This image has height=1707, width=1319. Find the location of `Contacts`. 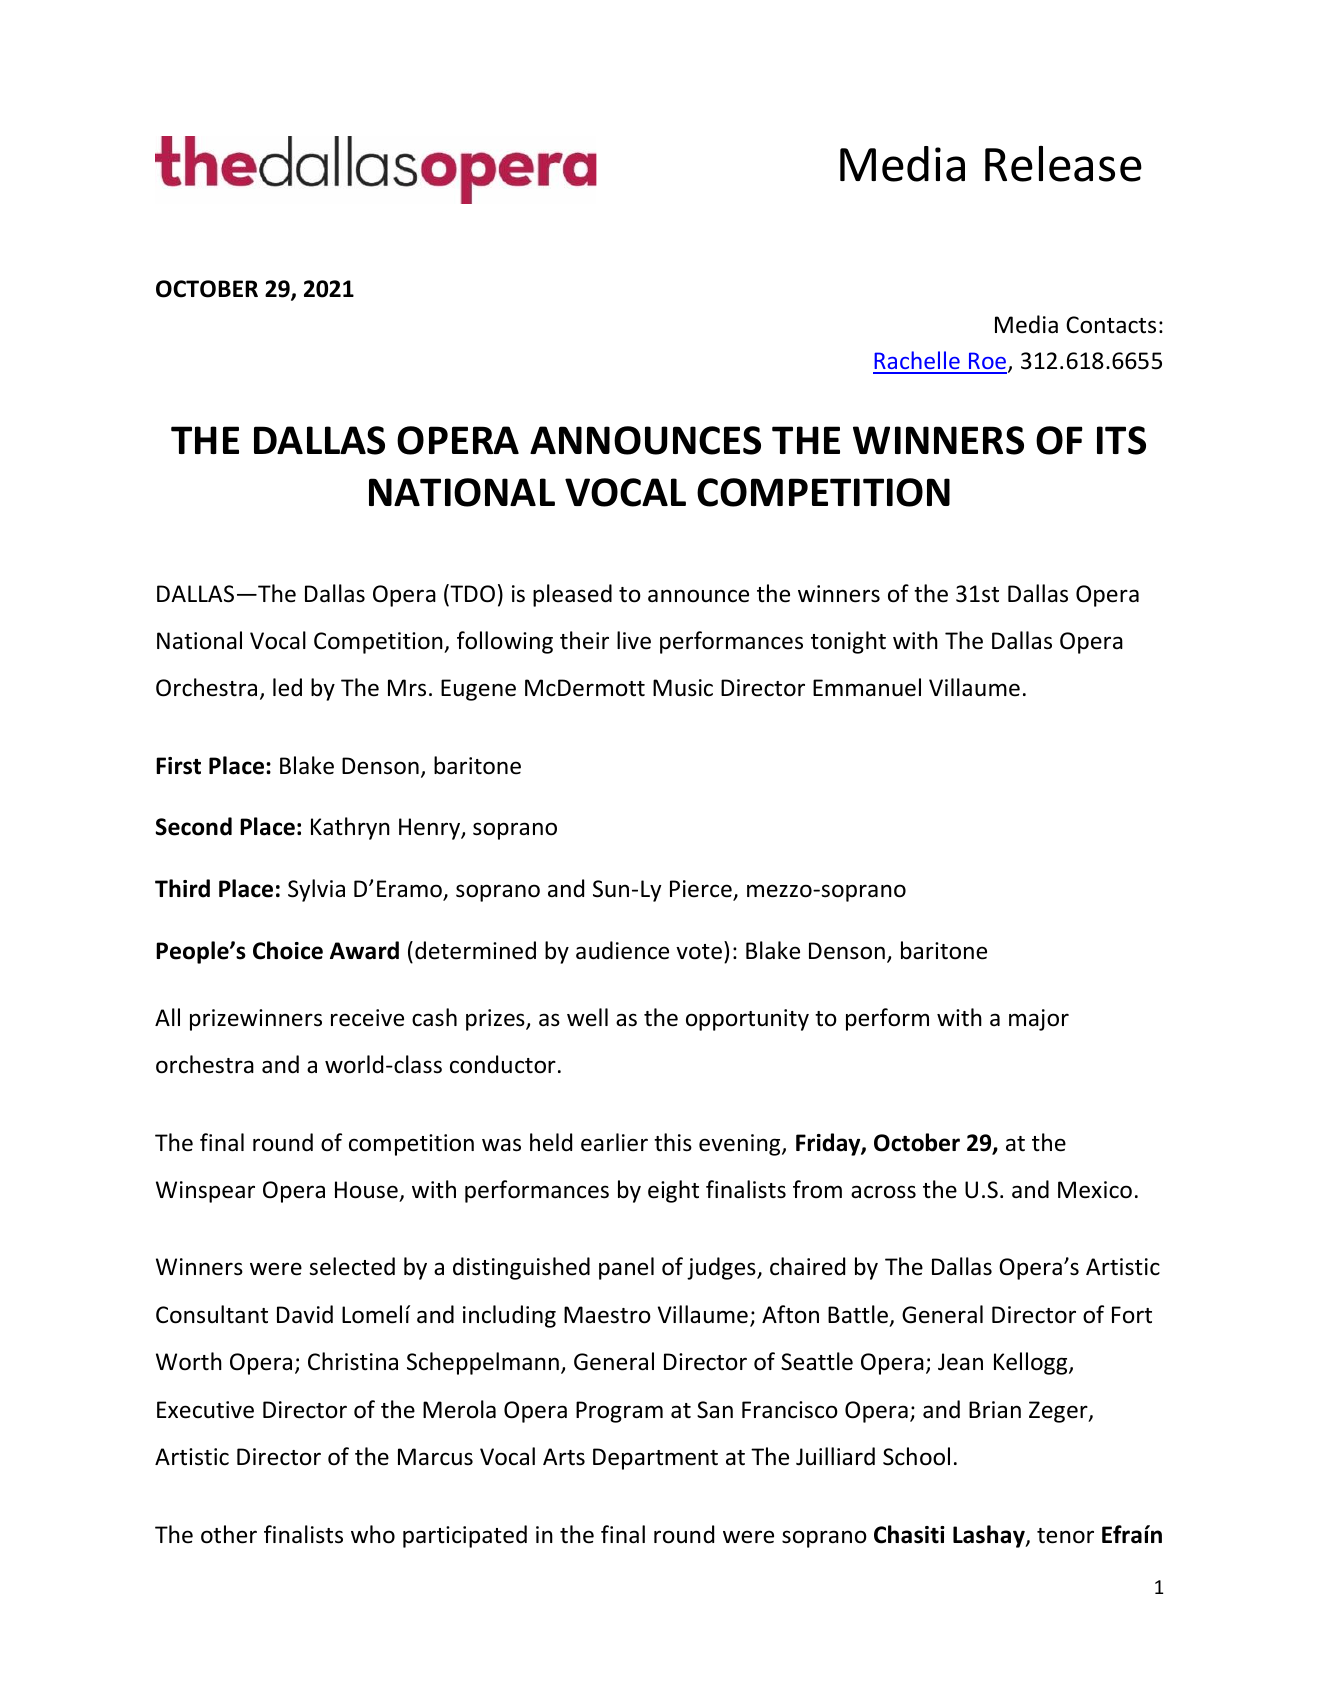

Contacts is located at coordinates (1111, 325).
